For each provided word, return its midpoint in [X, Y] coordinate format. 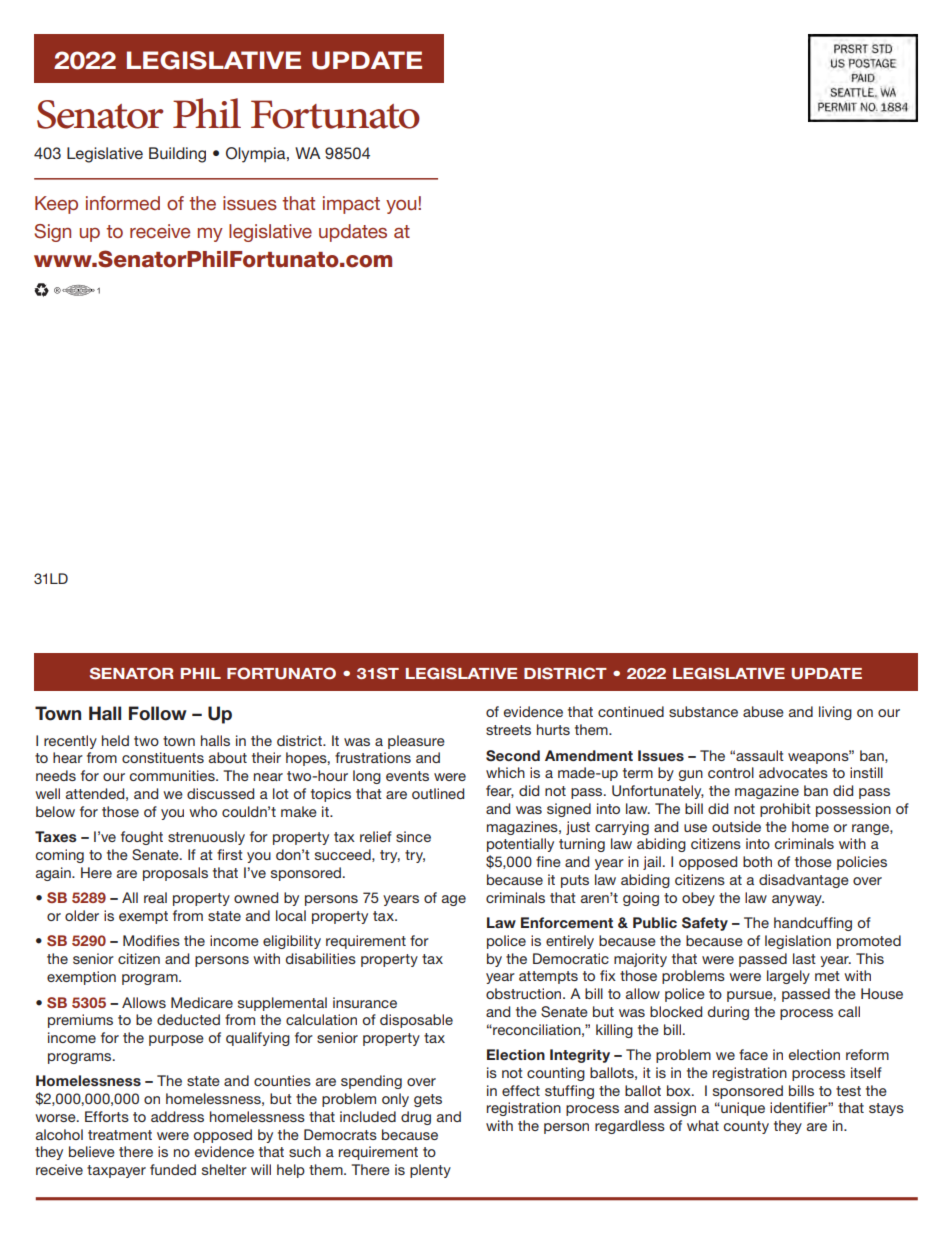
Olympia [257, 155]
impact [351, 205]
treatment [120, 1135]
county [746, 1127]
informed [123, 203]
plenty [430, 1171]
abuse [763, 711]
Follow [158, 713]
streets [508, 730]
